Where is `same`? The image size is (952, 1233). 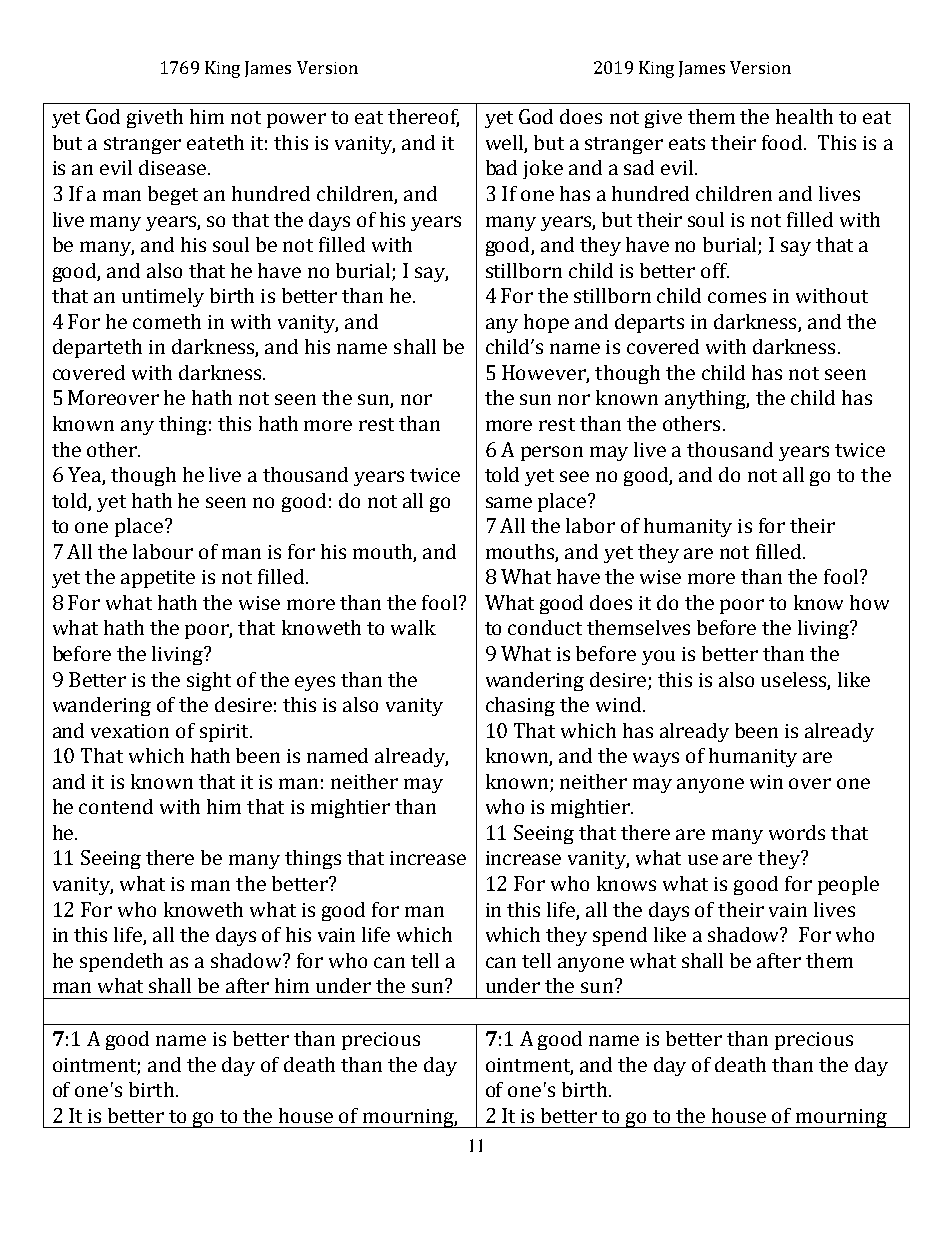
same is located at coordinates (509, 502).
